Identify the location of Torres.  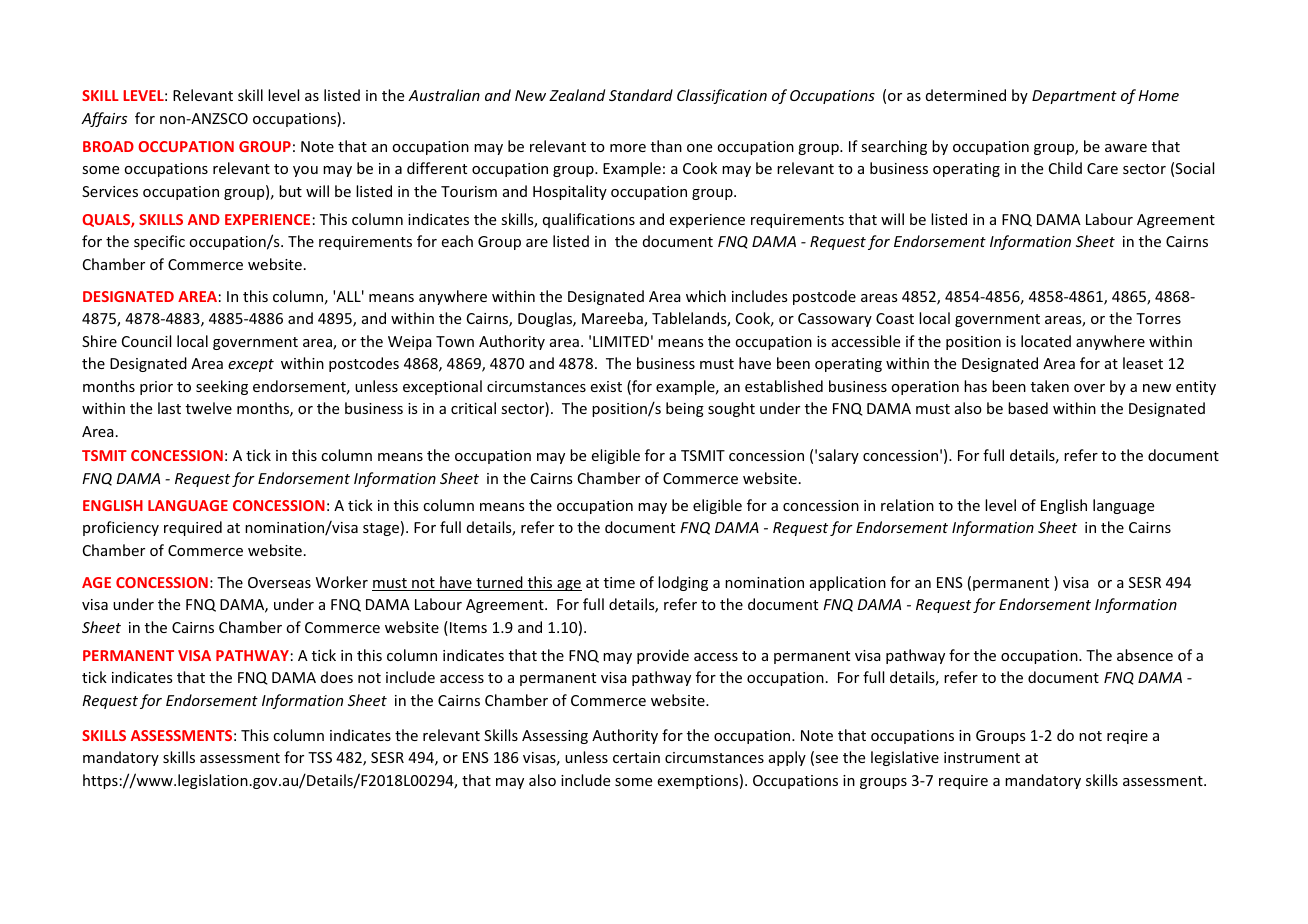
(1158, 318).
